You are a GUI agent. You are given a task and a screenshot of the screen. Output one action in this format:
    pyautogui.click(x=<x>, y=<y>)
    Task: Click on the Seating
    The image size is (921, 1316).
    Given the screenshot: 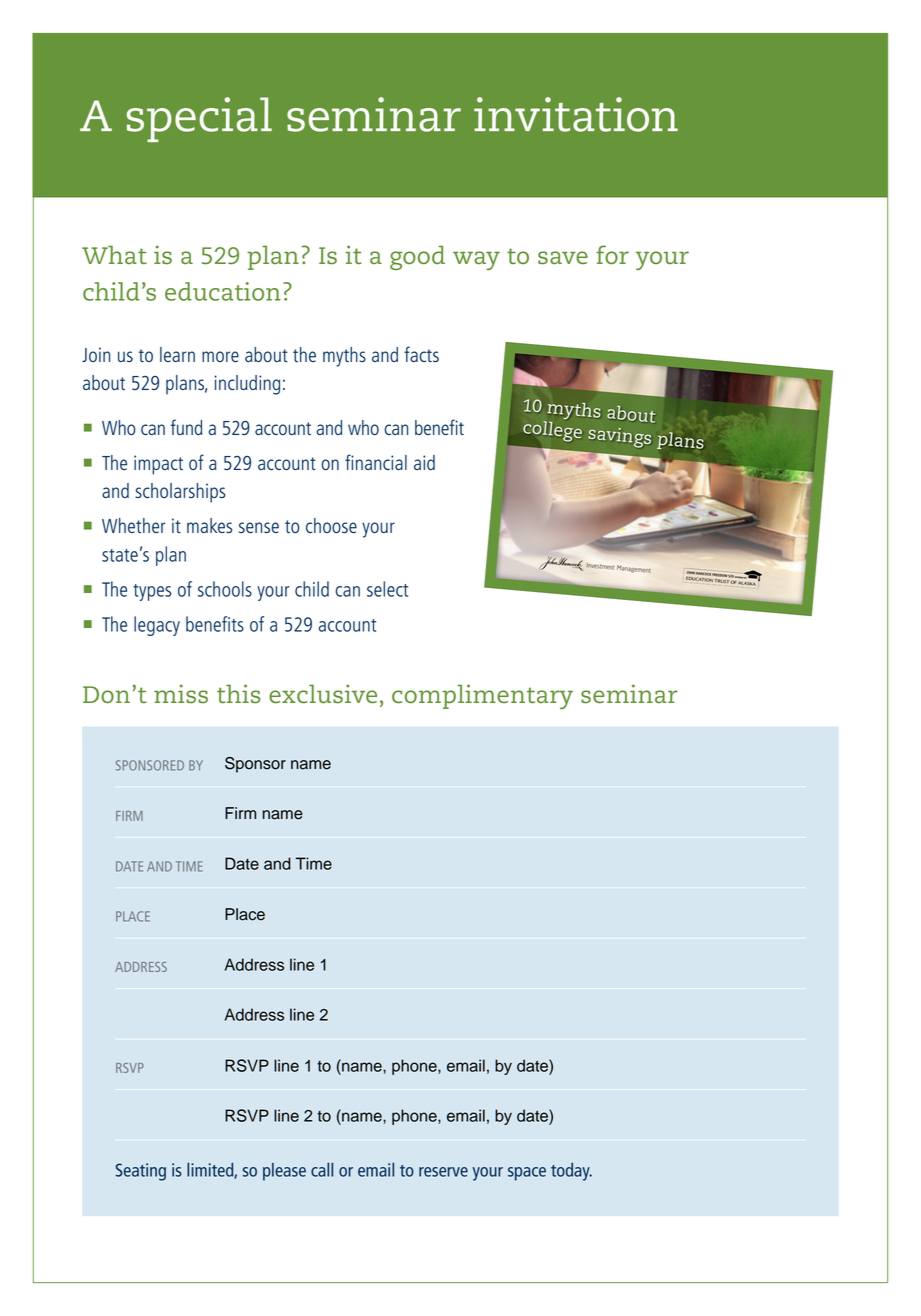 What is the action you would take?
    pyautogui.click(x=141, y=1172)
